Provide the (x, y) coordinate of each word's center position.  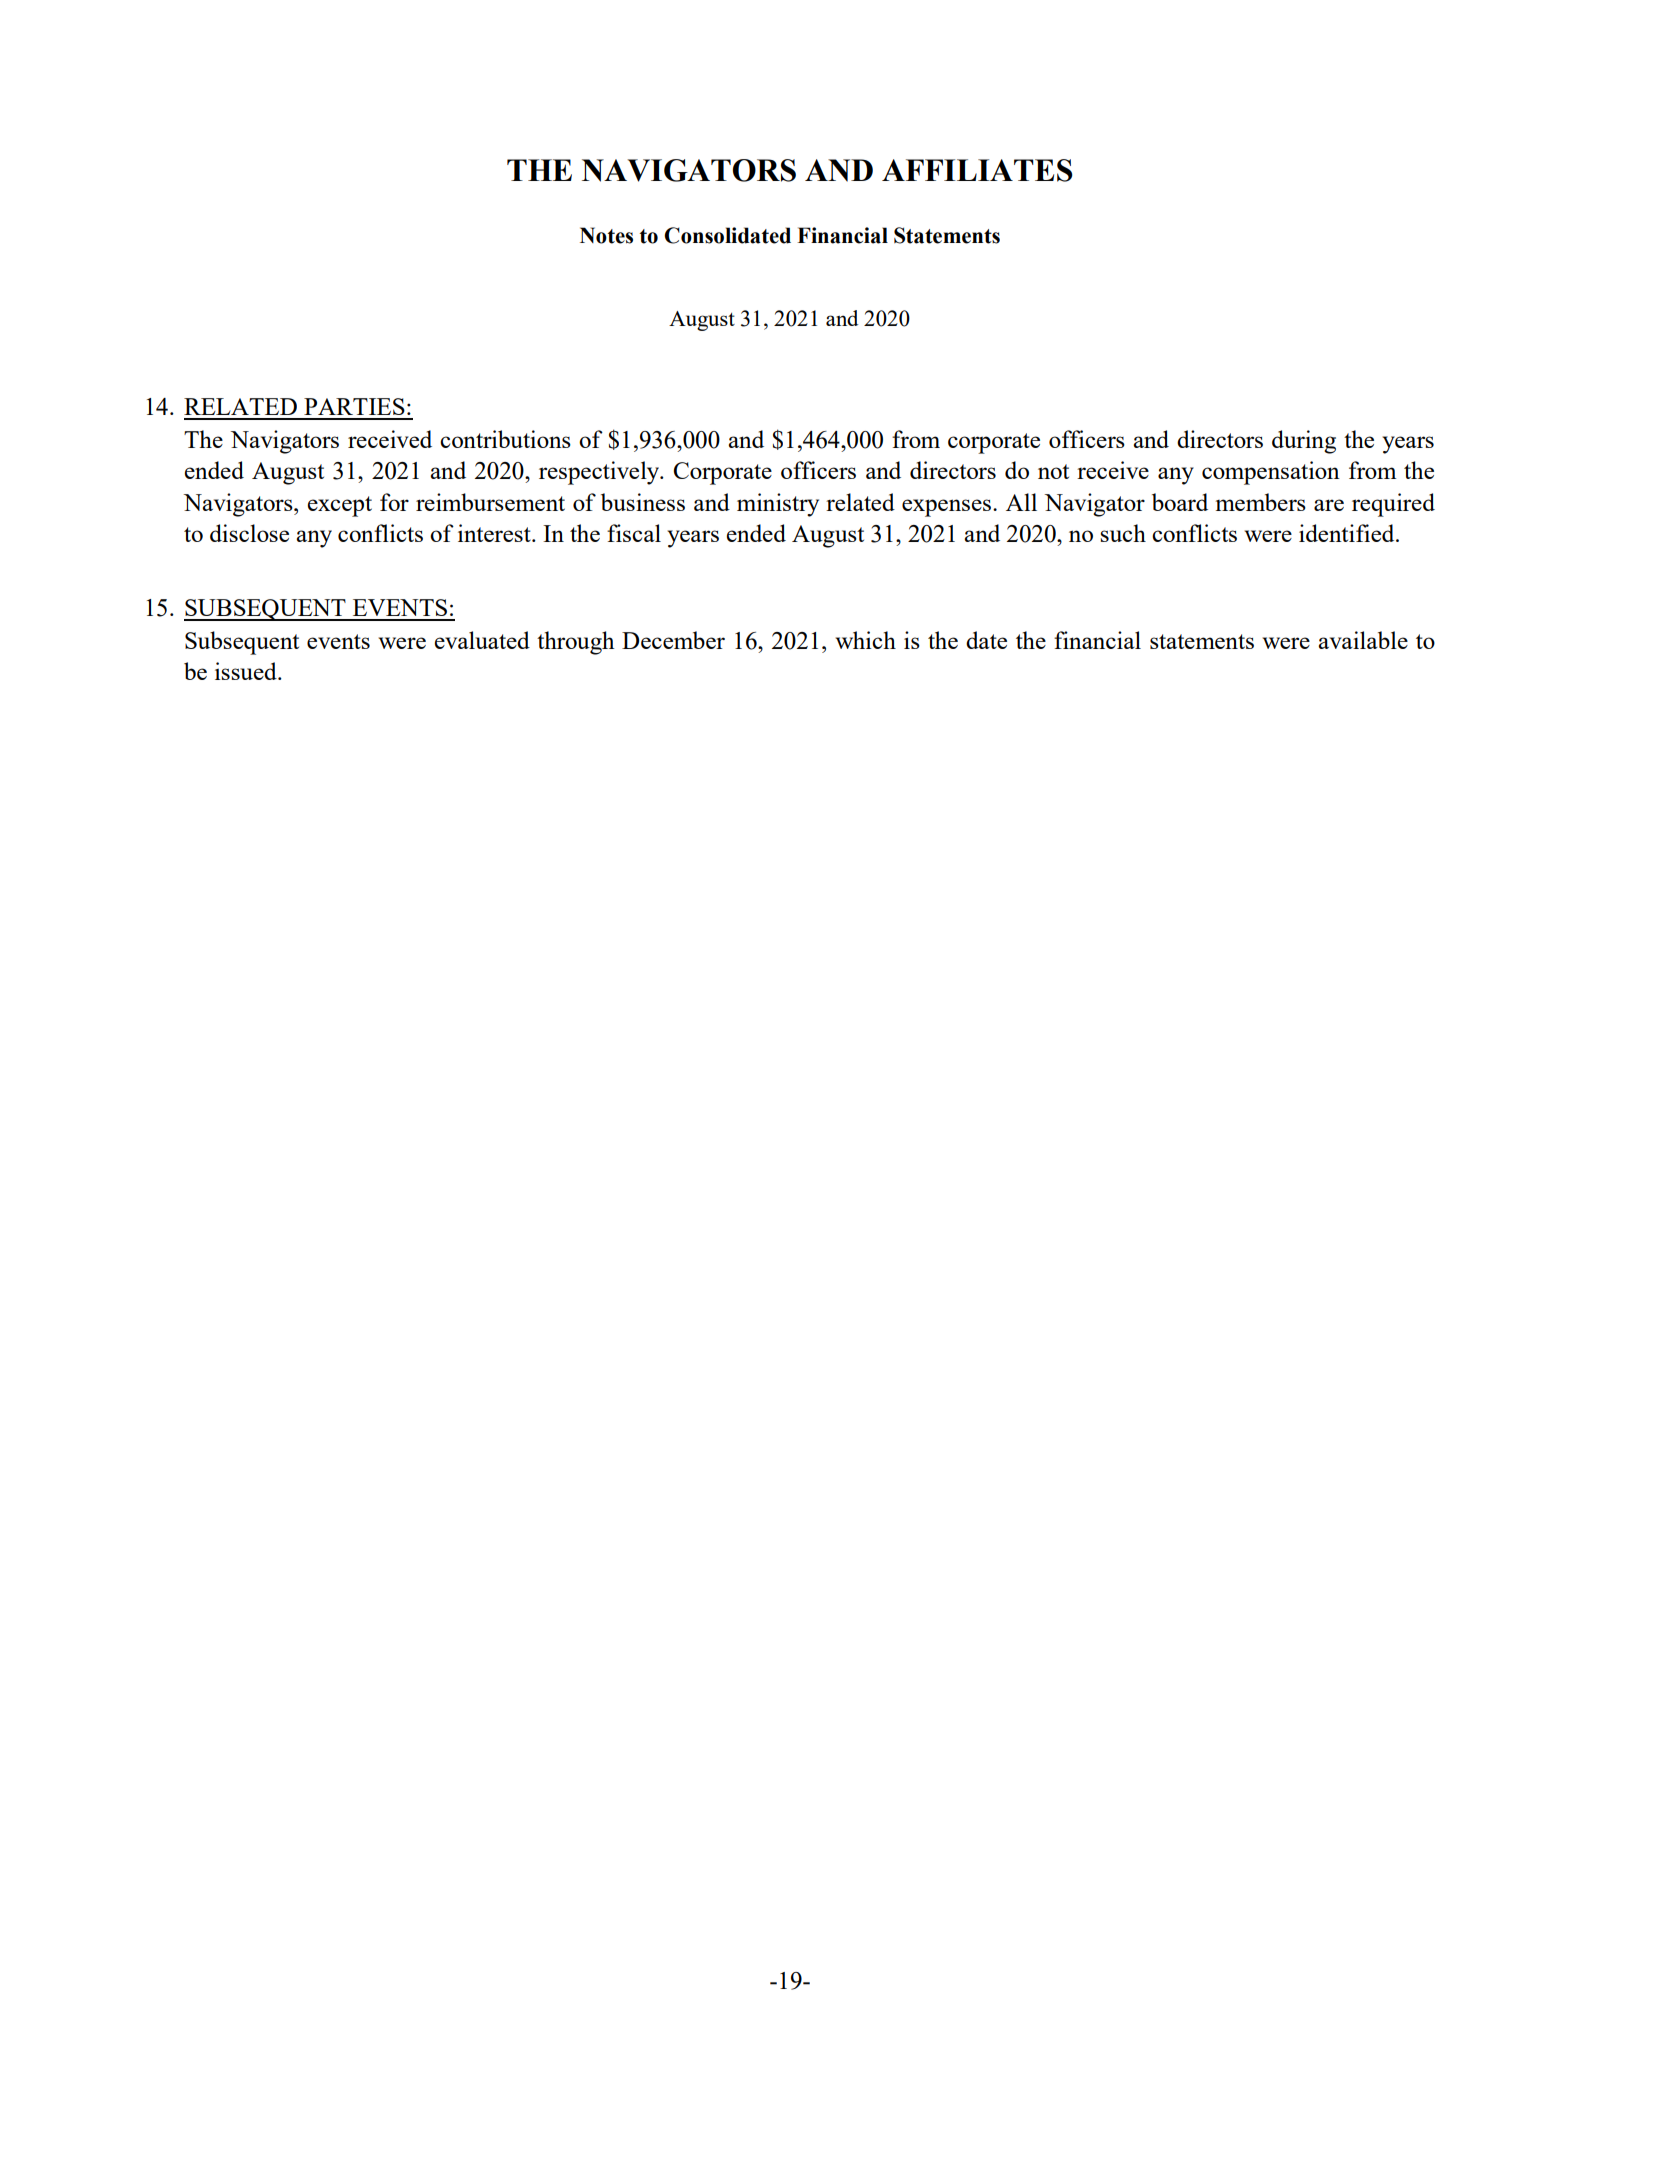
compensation (1271, 473)
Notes (606, 235)
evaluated (482, 640)
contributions (505, 439)
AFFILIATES (977, 170)
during (1304, 442)
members (1261, 502)
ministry (778, 505)
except (340, 506)
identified (1348, 533)
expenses (948, 508)
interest (495, 533)
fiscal (634, 533)
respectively (600, 473)
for (394, 502)
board (1180, 502)
